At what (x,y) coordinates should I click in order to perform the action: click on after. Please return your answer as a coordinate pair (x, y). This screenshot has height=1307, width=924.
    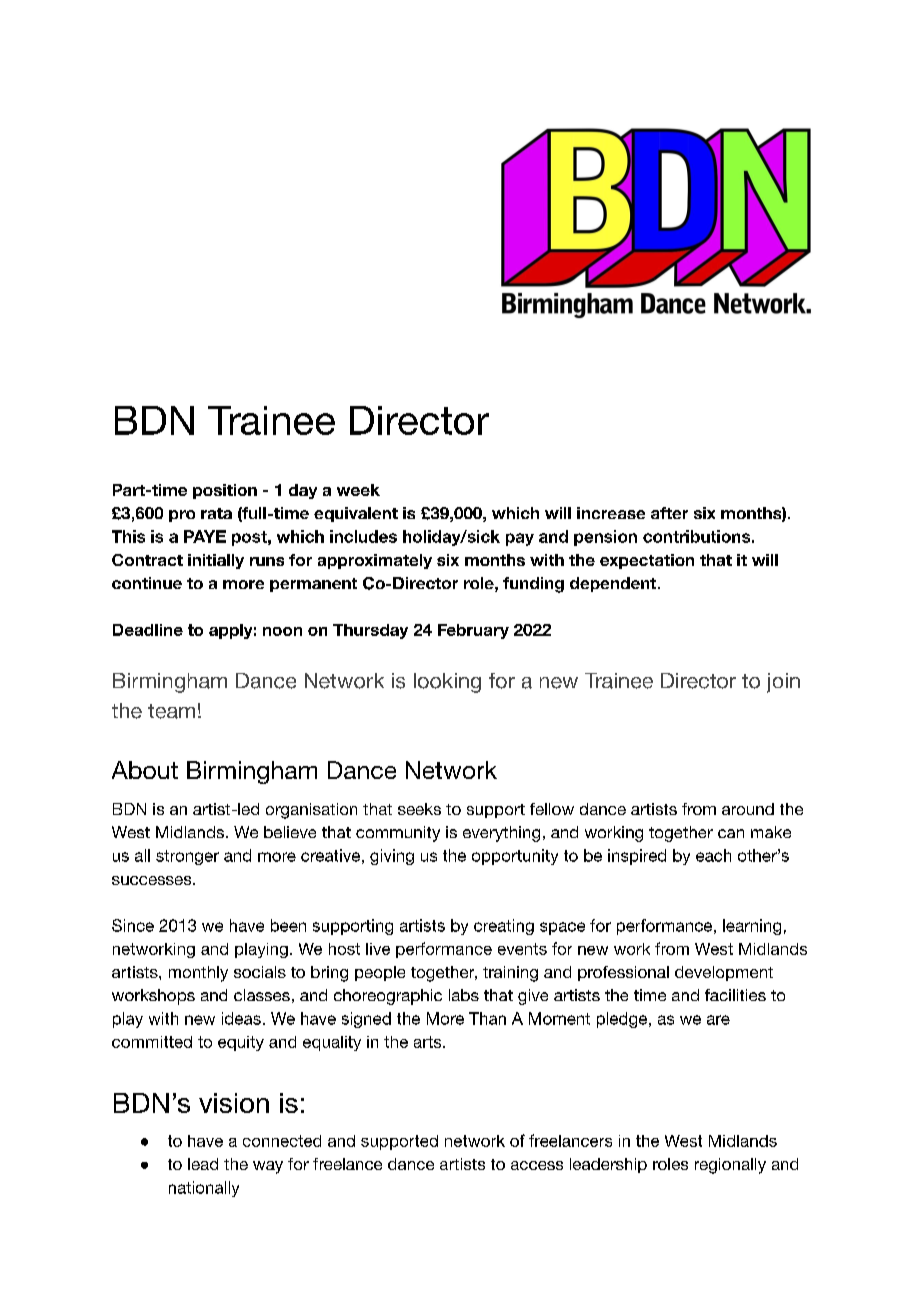
    Looking at the image, I should click on (669, 513).
